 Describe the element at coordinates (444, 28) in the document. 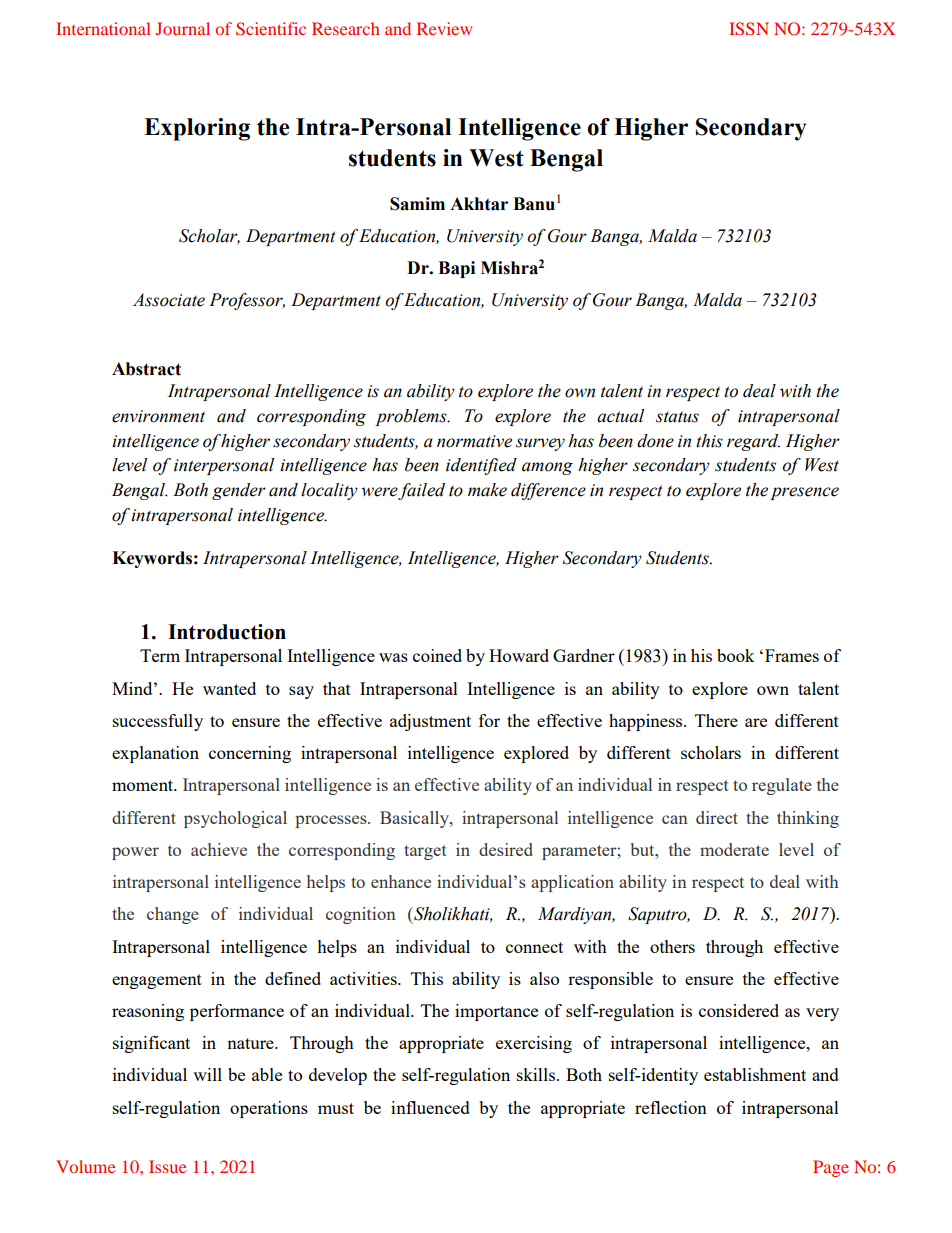

I see `Review` at that location.
